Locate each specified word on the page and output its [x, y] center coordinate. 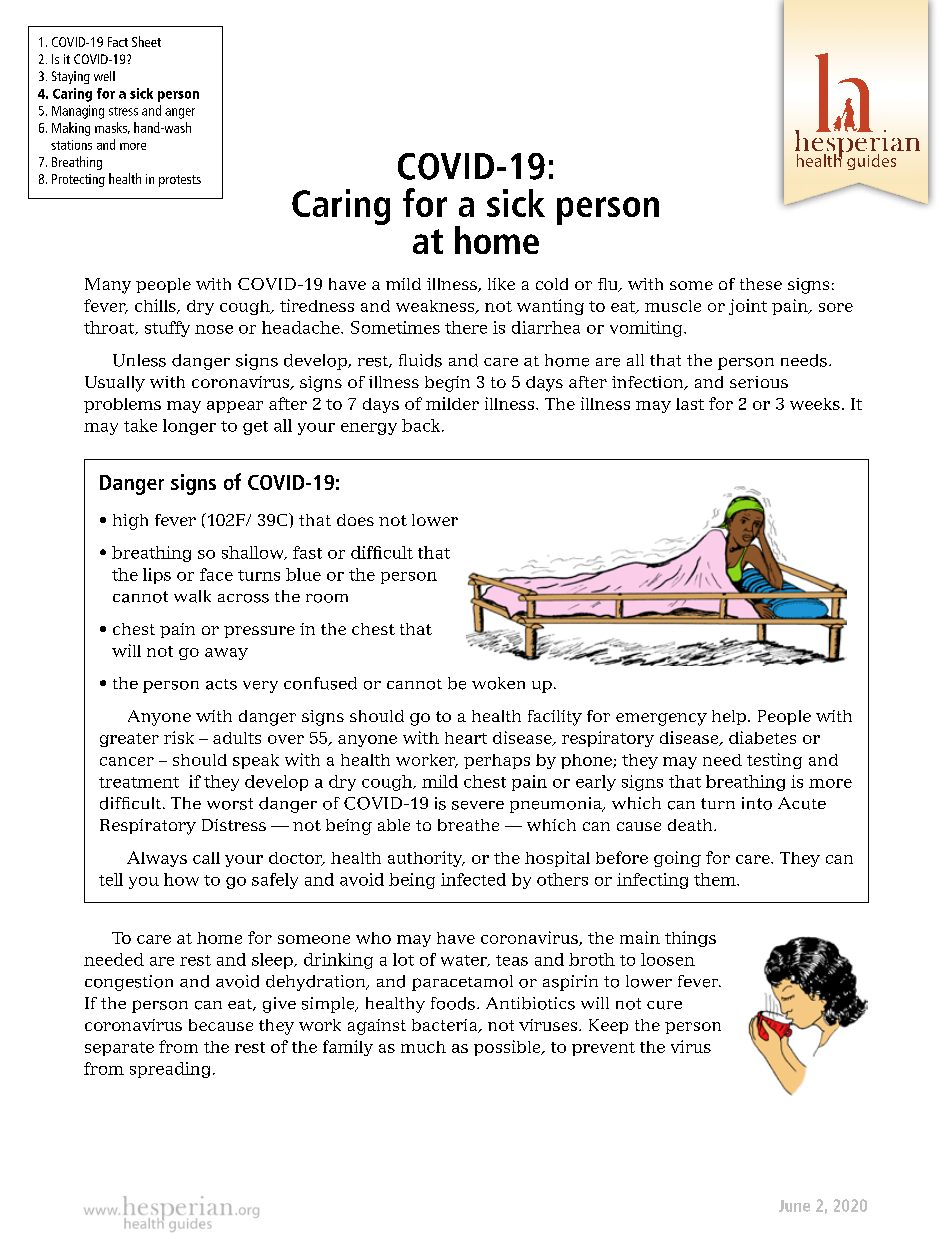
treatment [139, 782]
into [757, 803]
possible [508, 1048]
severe [478, 805]
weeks [815, 404]
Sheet [146, 41]
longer [189, 427]
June [794, 1206]
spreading [172, 1070]
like [501, 284]
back [422, 425]
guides [871, 162]
